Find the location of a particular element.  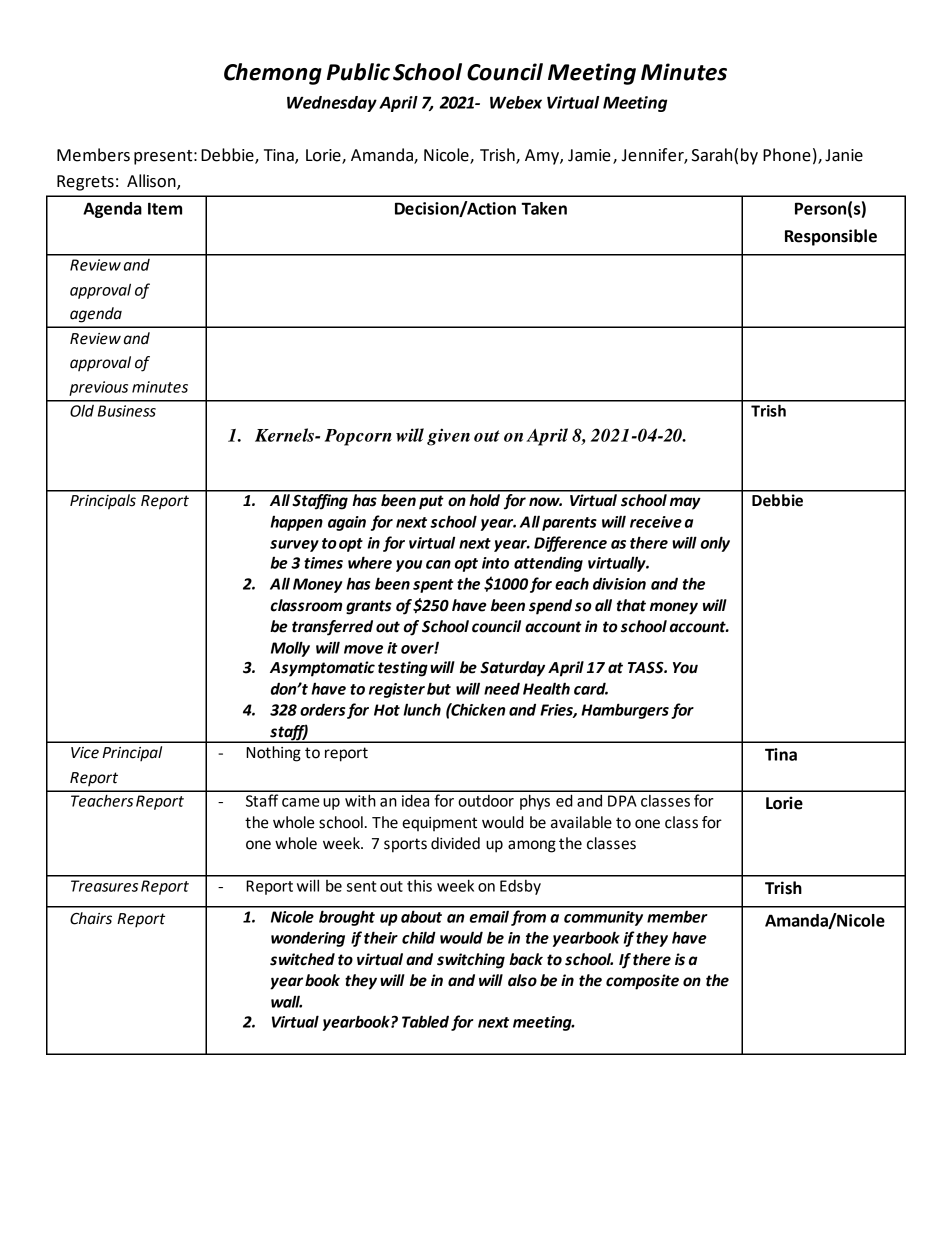

Public is located at coordinates (358, 72).
